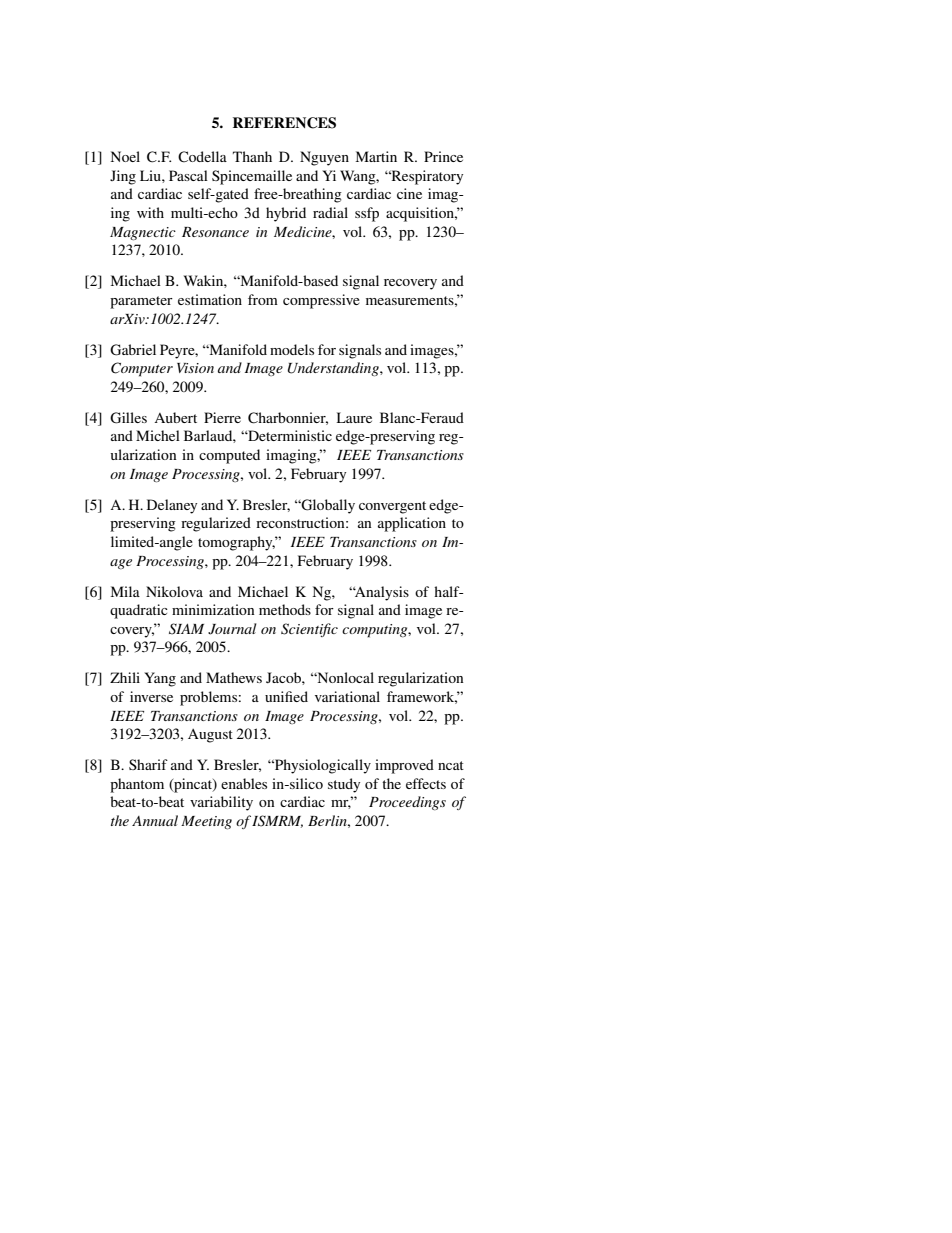  What do you see at coordinates (284, 123) in the screenshot?
I see `REFERENCES` at bounding box center [284, 123].
